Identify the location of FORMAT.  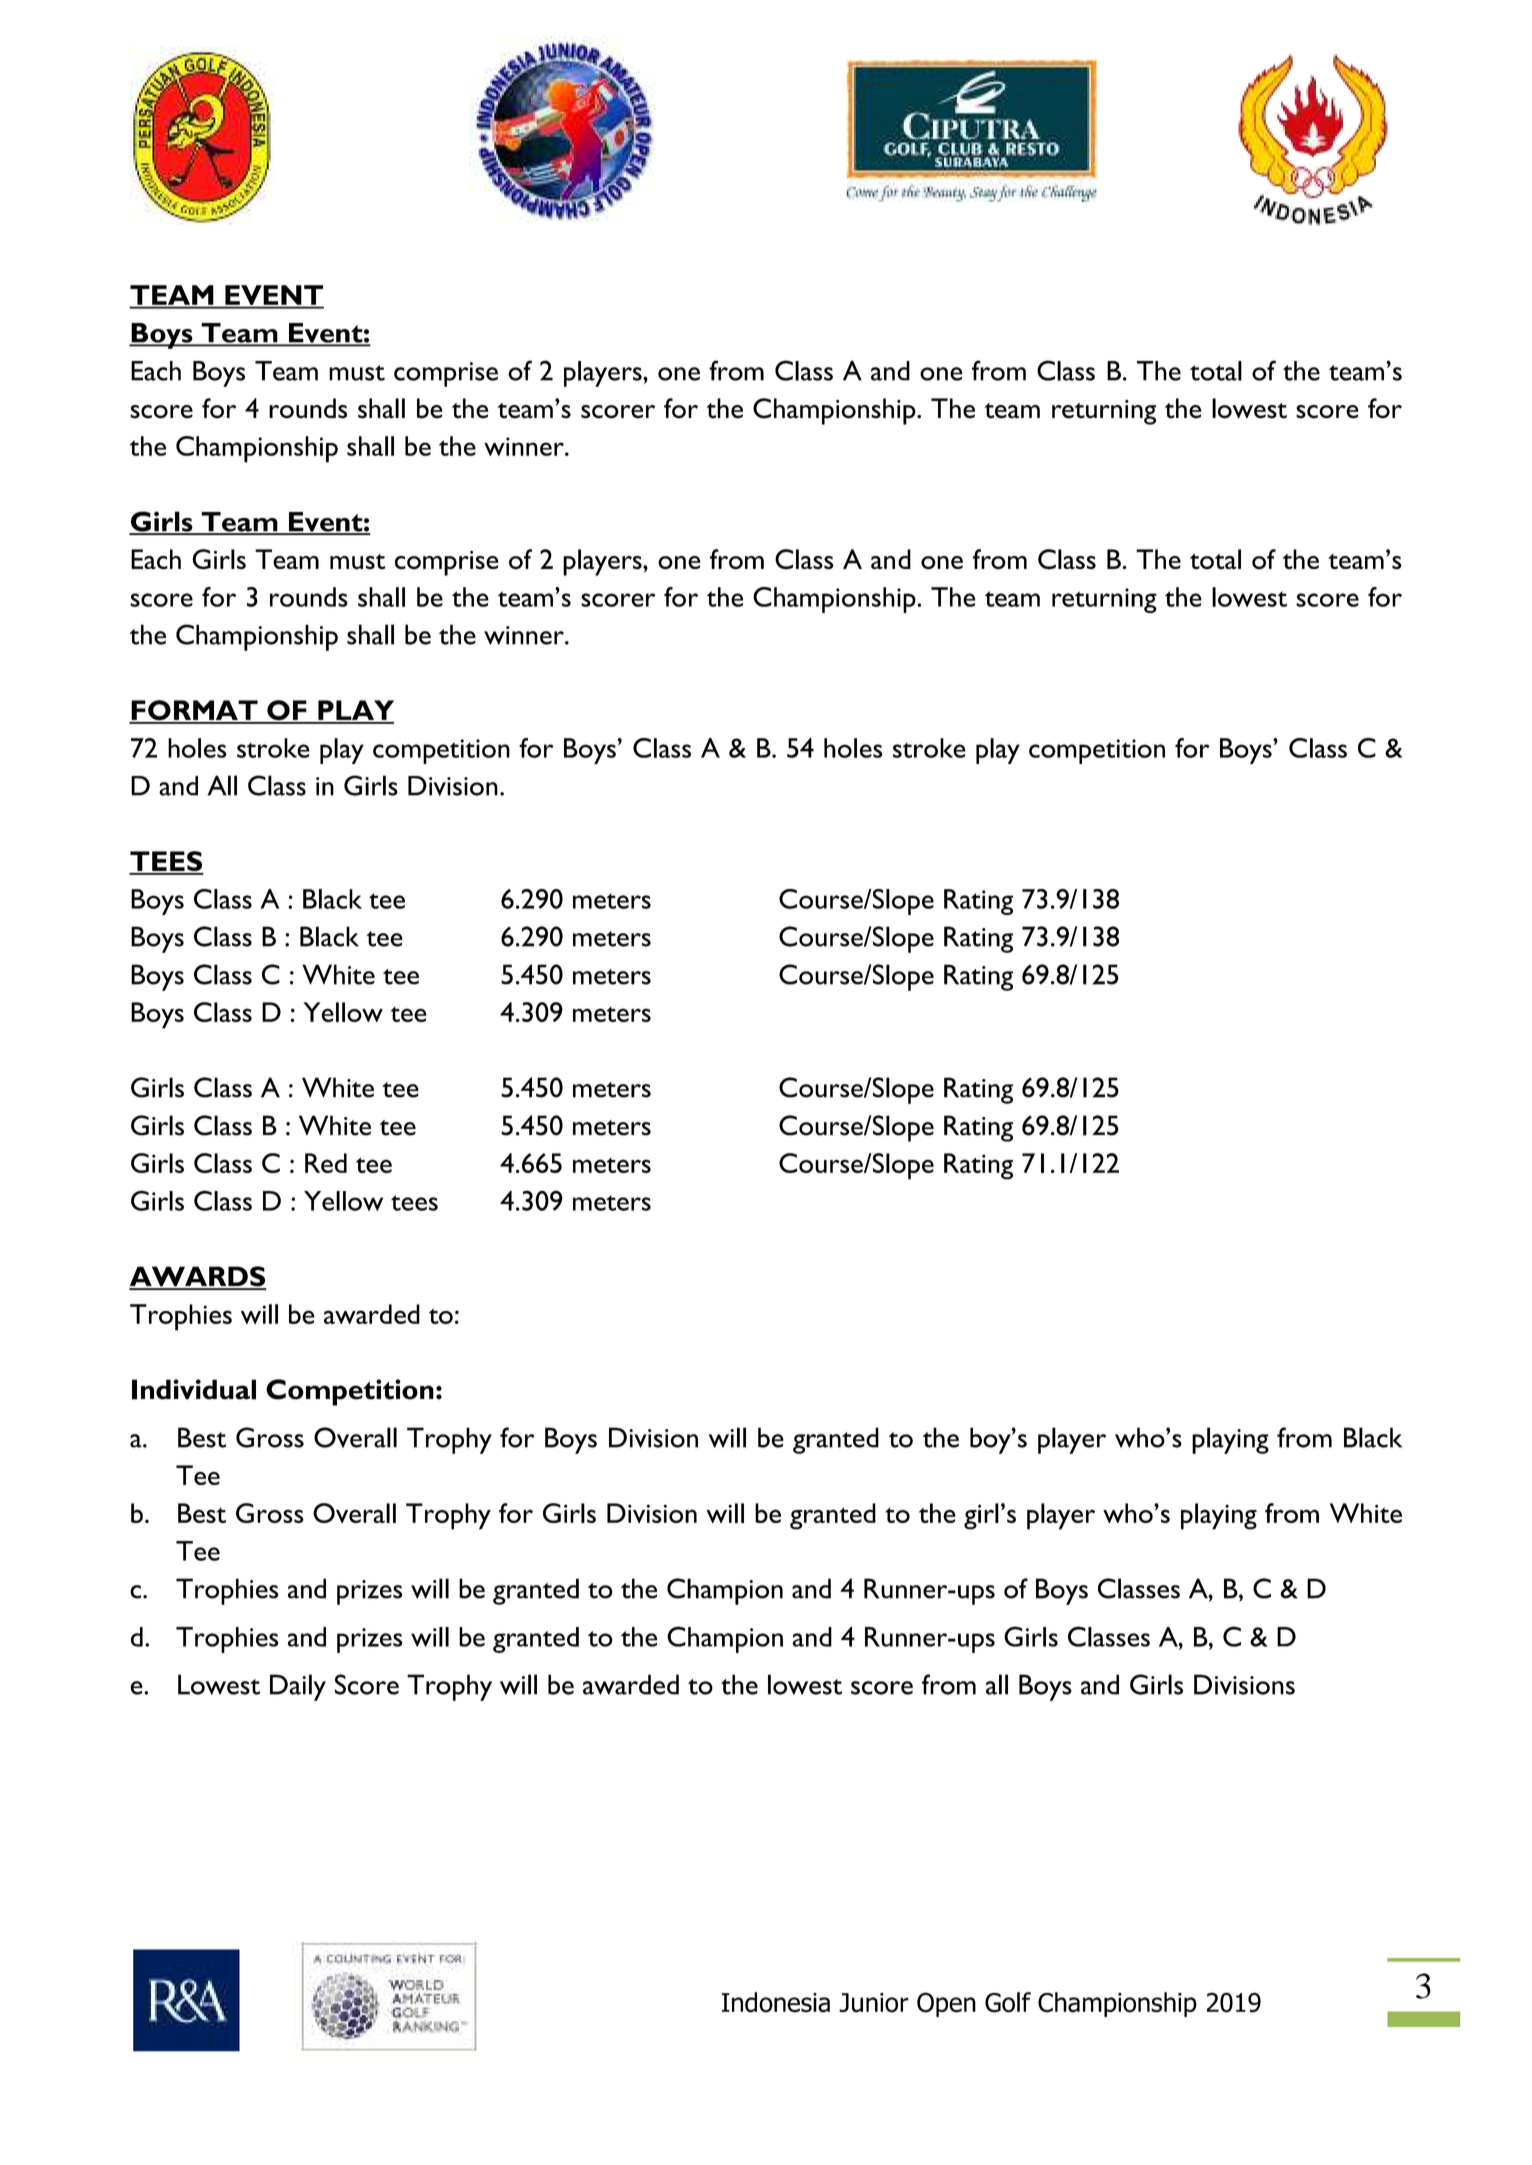
(194, 711).
